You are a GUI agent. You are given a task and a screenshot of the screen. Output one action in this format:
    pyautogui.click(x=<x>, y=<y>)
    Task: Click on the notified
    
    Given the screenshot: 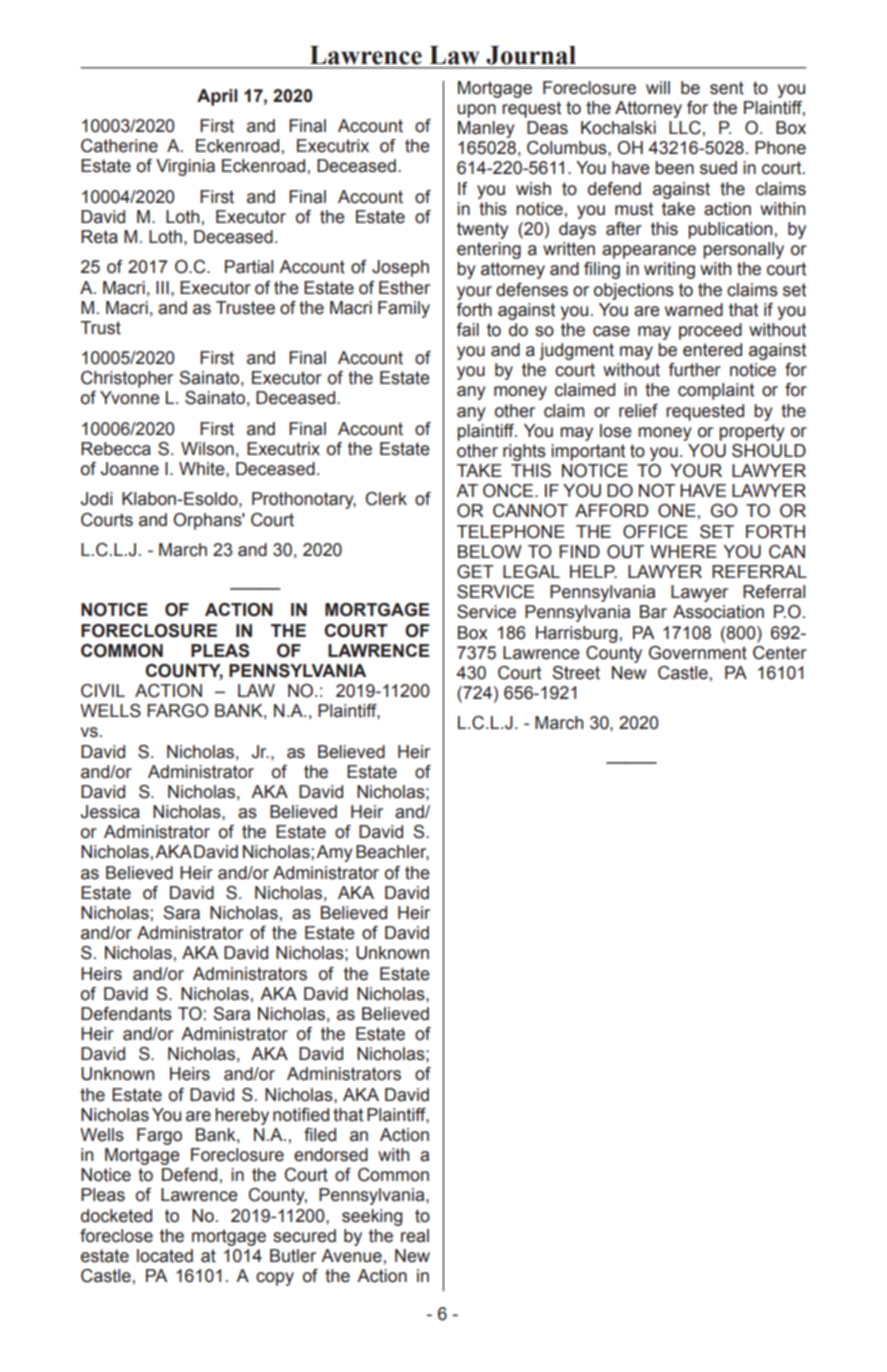 What is the action you would take?
    pyautogui.click(x=301, y=1115)
